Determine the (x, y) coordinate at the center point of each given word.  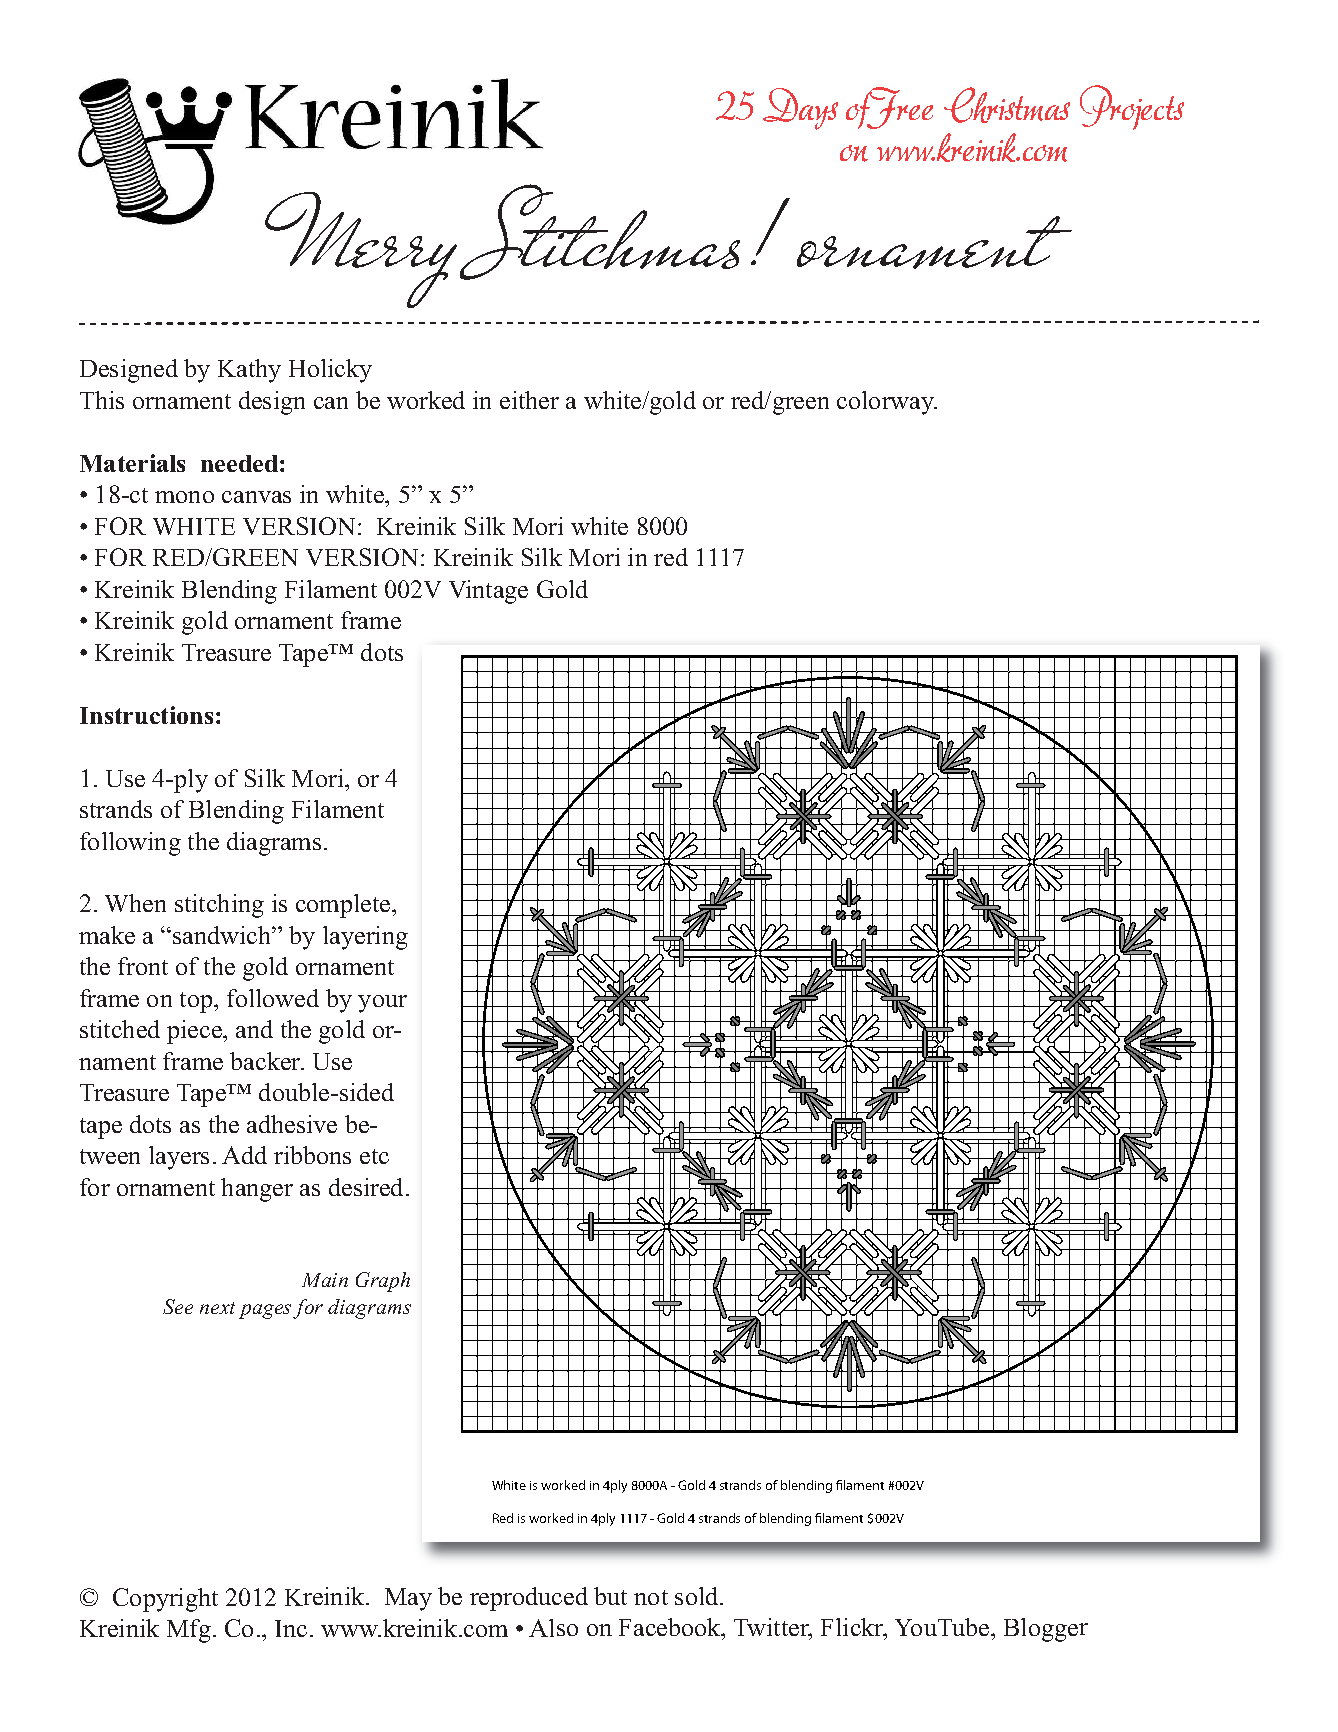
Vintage (488, 592)
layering (365, 938)
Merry (361, 250)
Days (800, 109)
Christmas (1007, 105)
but (610, 1596)
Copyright (165, 1600)
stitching (219, 906)
